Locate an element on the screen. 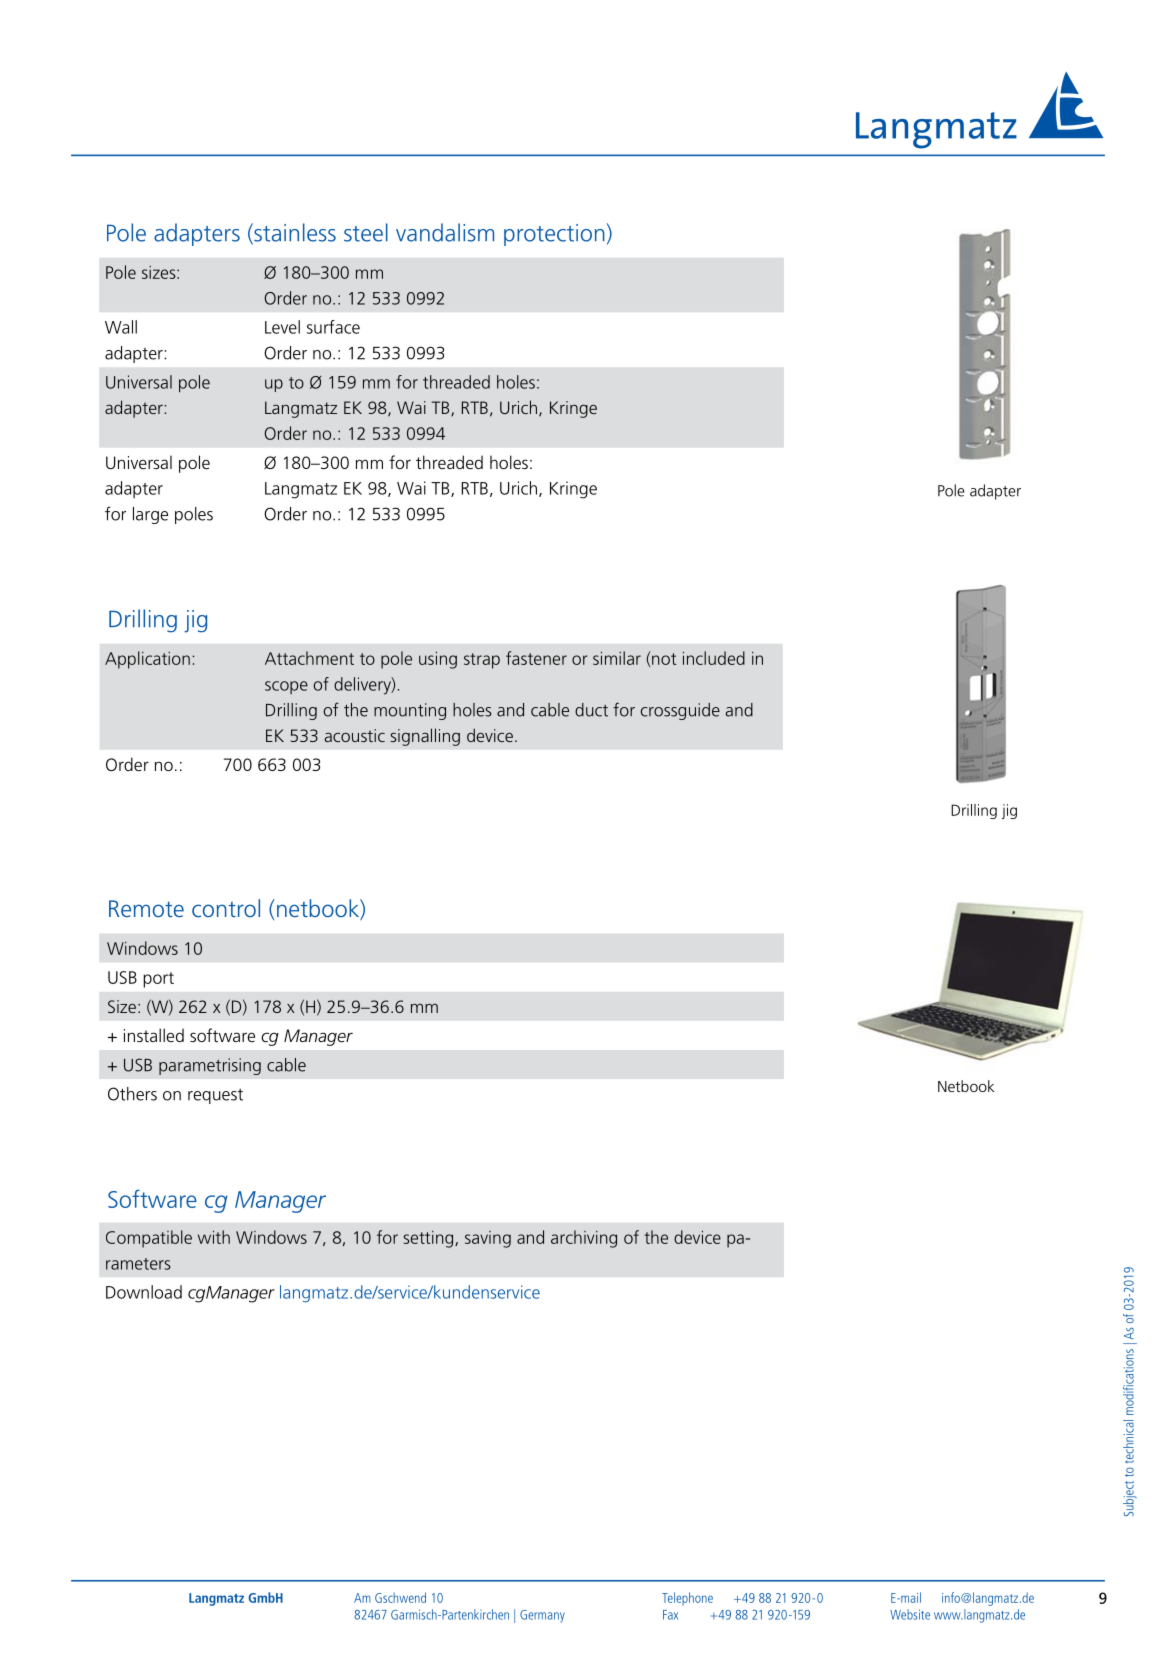  control is located at coordinates (226, 908).
